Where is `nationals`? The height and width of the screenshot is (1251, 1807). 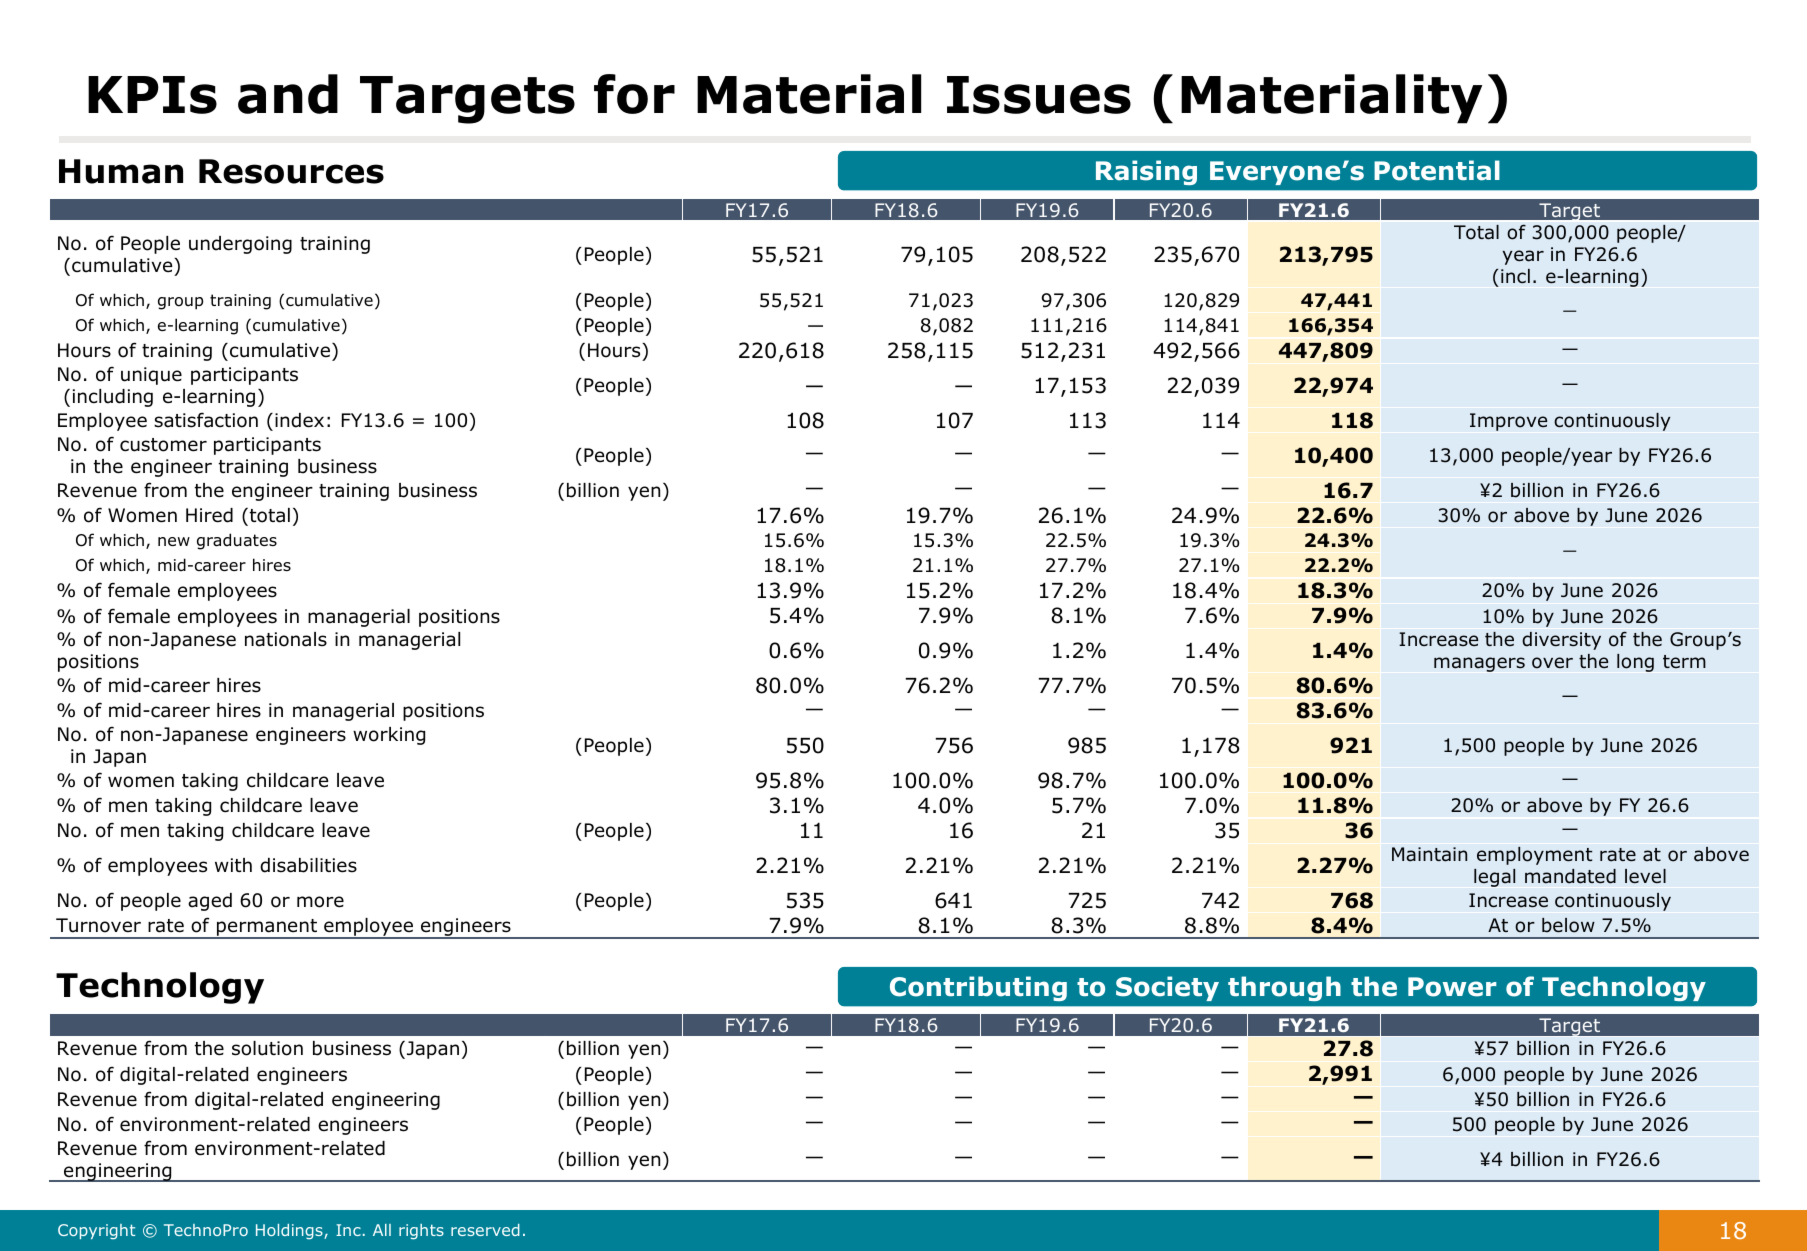
nationals is located at coordinates (286, 639).
